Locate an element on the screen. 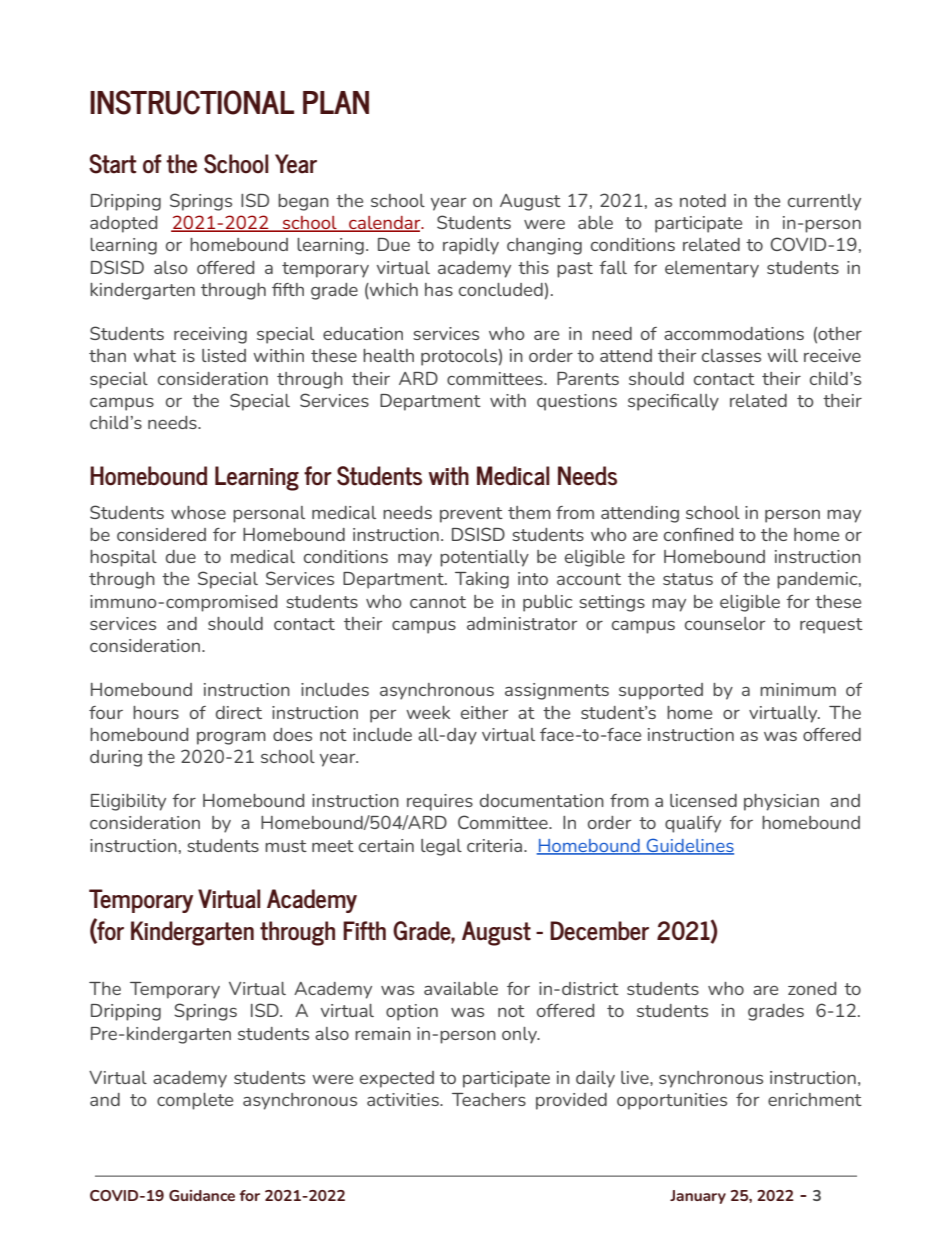 The image size is (952, 1233). PLAN is located at coordinates (336, 102).
